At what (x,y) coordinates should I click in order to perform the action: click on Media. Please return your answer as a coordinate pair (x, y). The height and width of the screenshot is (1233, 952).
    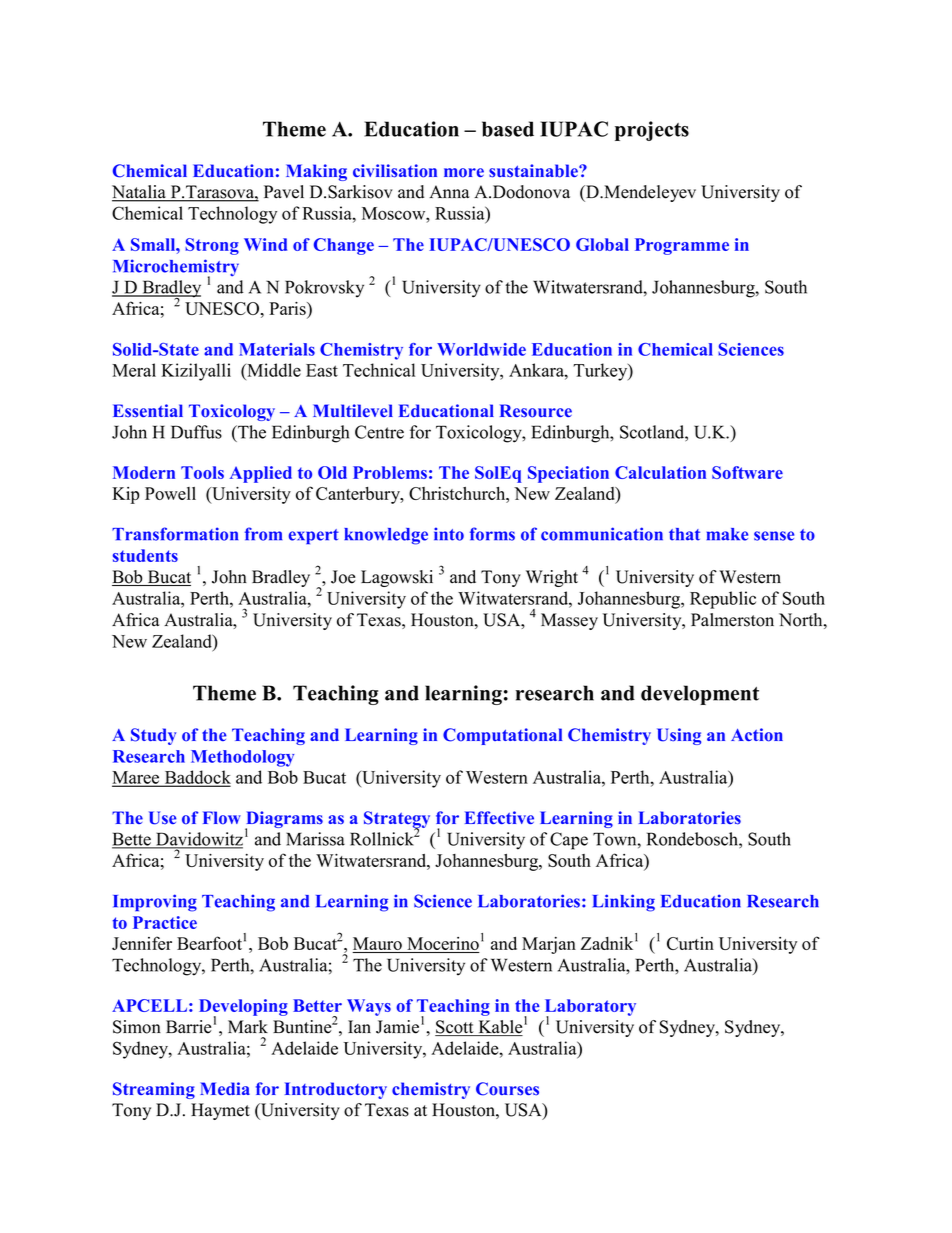
    Looking at the image, I should click on (225, 1088).
